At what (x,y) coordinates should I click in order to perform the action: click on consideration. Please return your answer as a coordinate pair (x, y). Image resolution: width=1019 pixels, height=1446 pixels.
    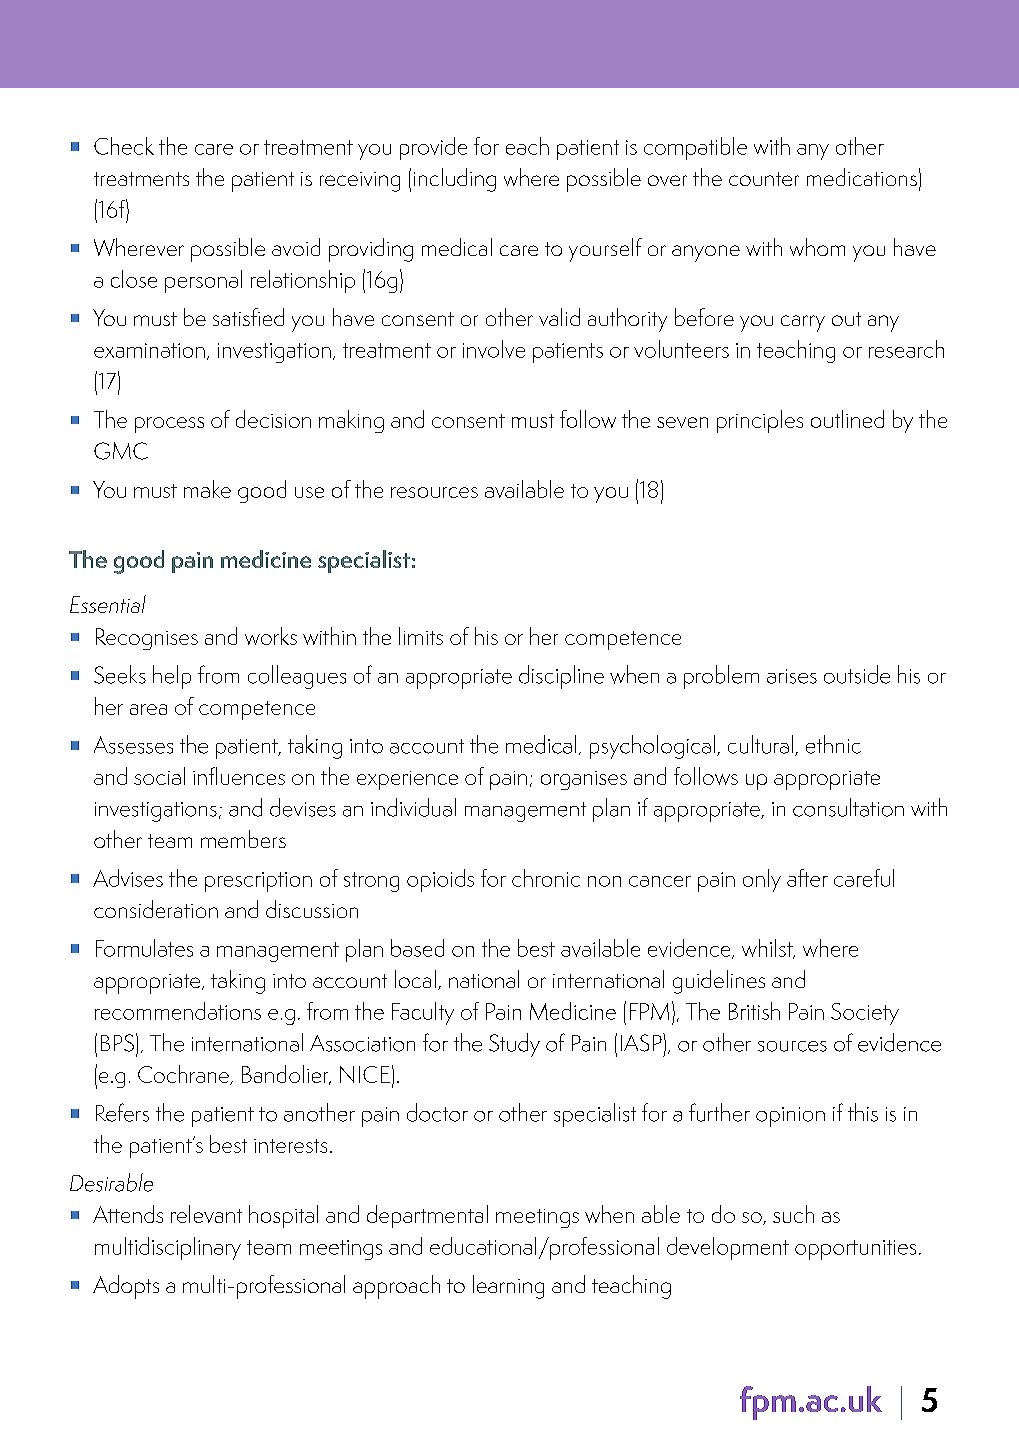
    Looking at the image, I should click on (156, 909).
